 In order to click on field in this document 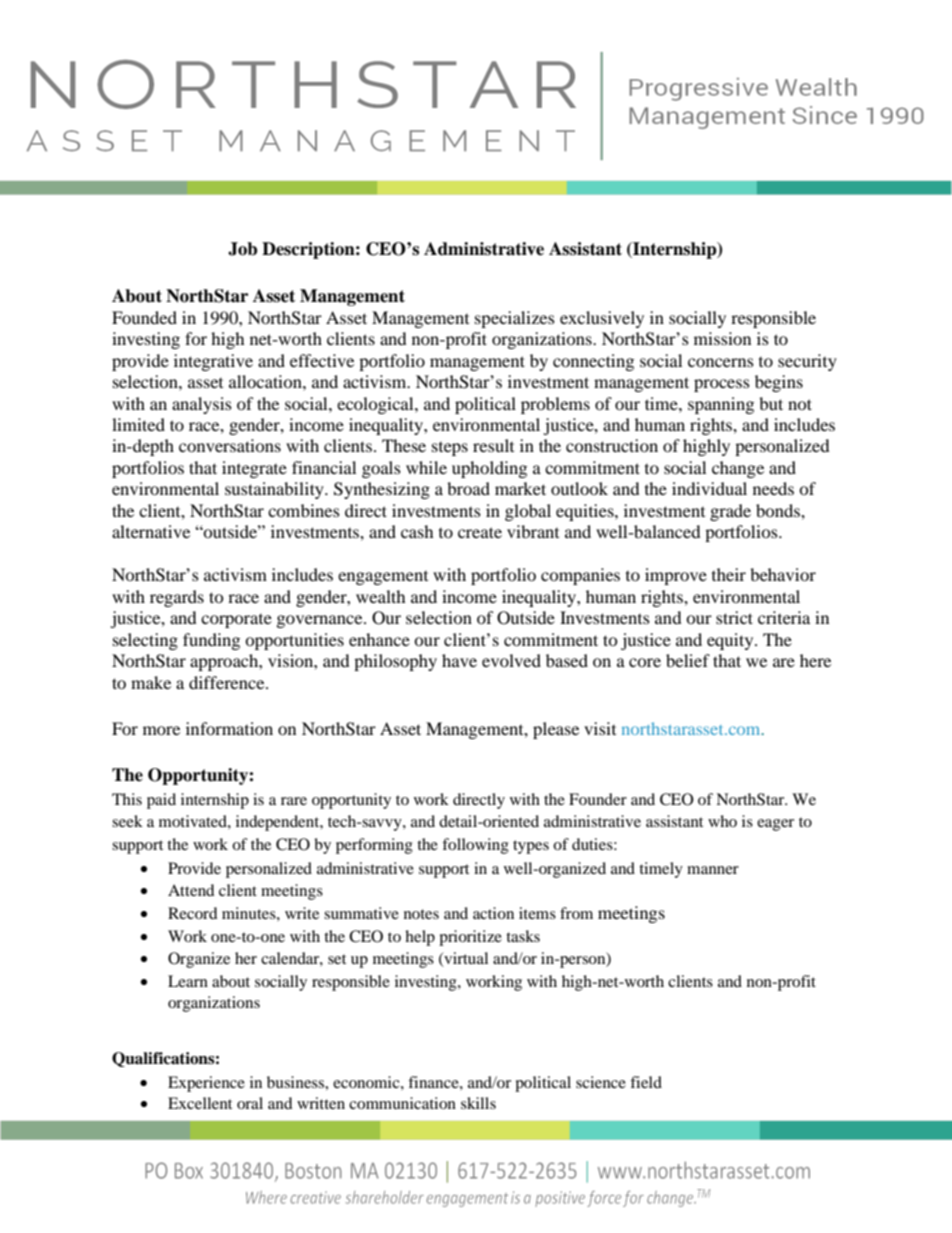, I will do `click(646, 1082)`.
